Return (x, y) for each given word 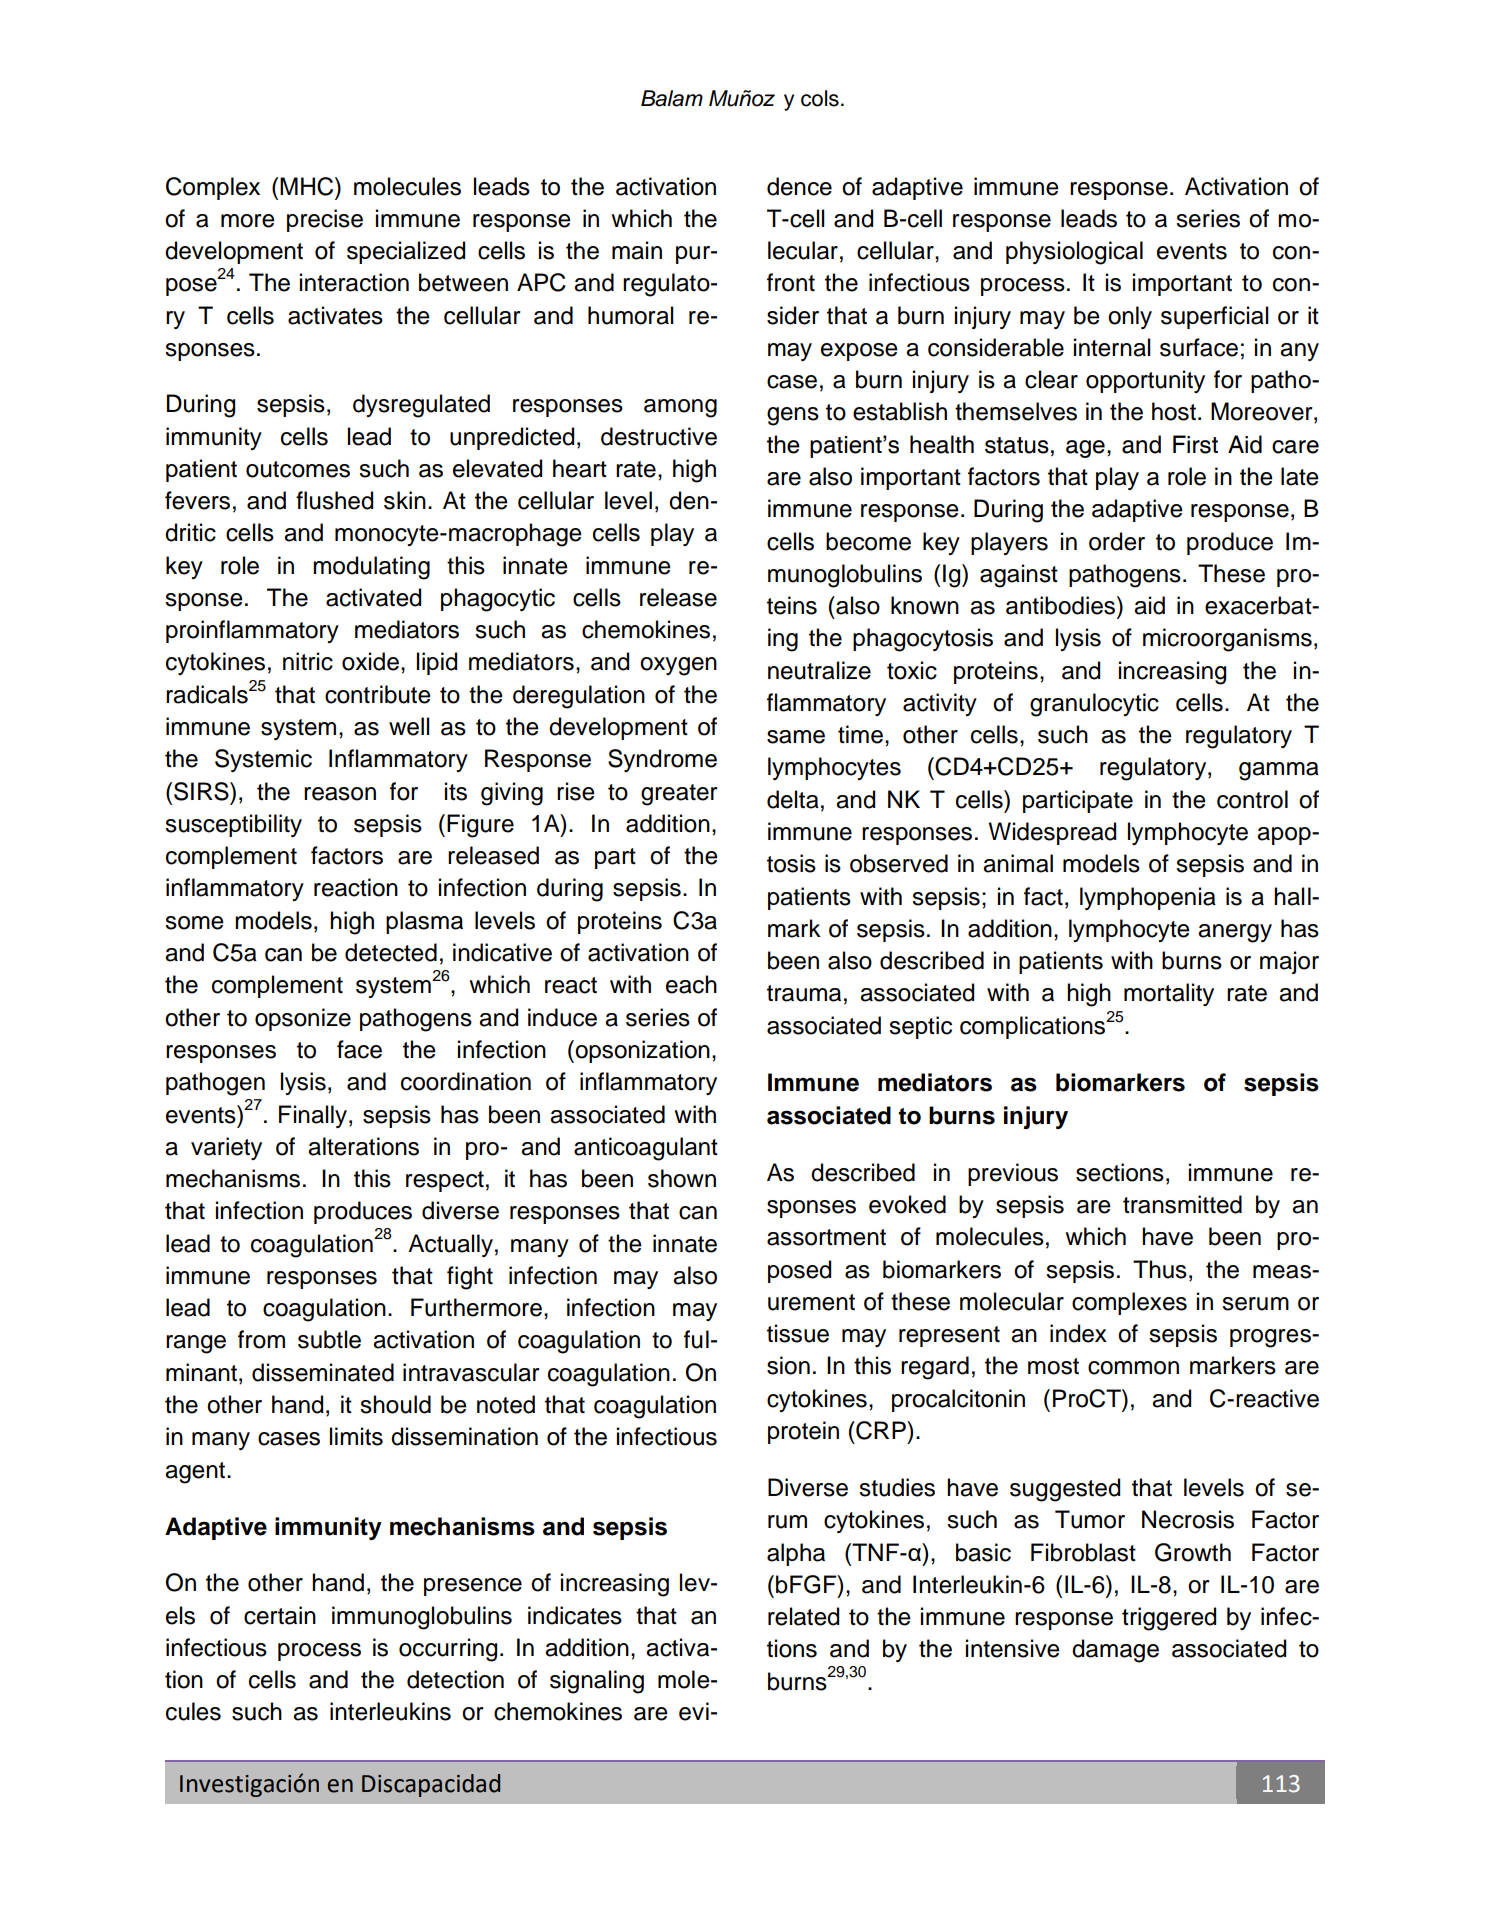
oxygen (678, 666)
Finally (313, 1116)
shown (682, 1178)
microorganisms (1227, 640)
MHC (308, 186)
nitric (308, 661)
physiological (1074, 253)
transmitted (1182, 1204)
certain (280, 1615)
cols (820, 98)
